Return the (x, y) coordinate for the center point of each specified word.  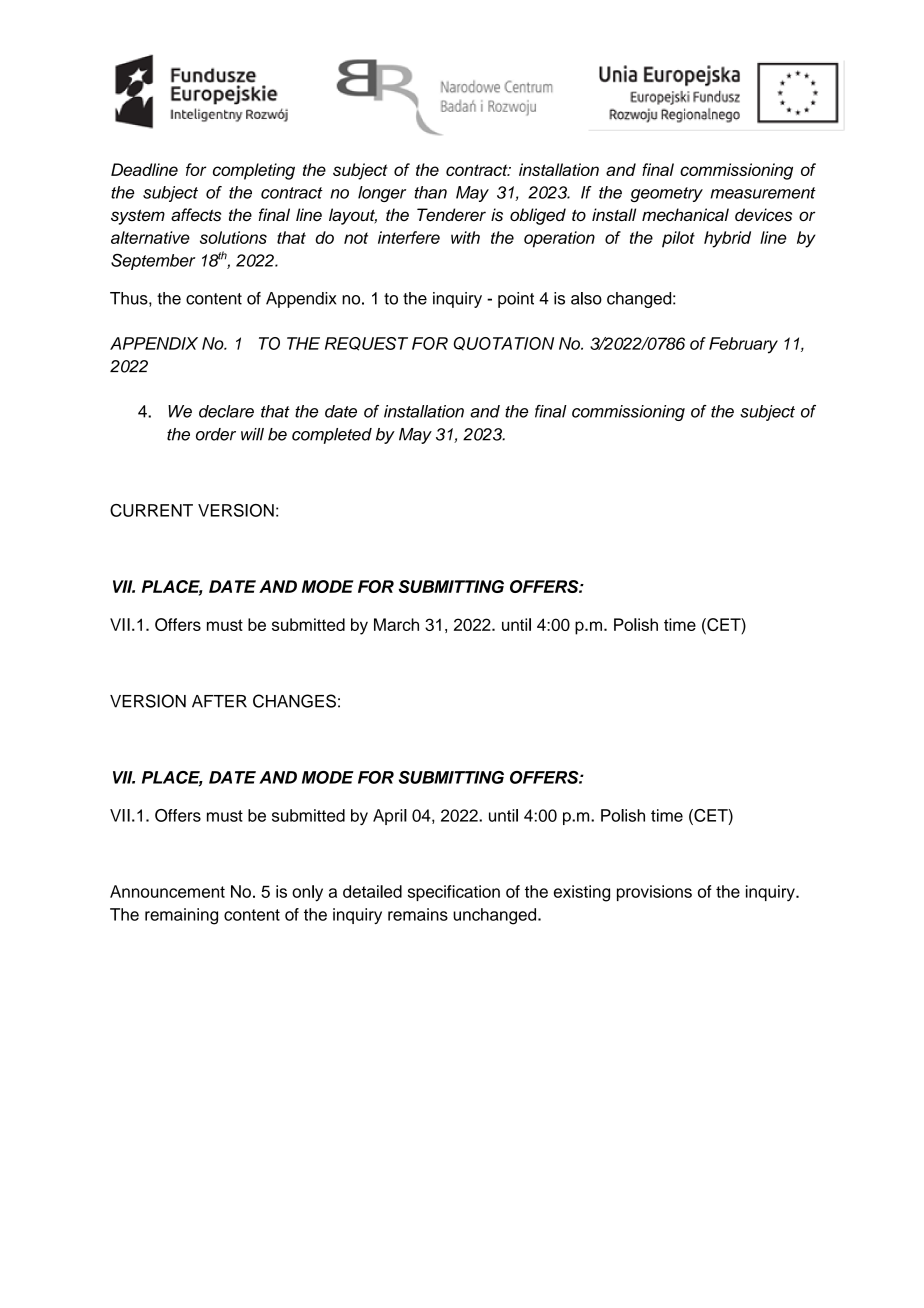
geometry (667, 194)
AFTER (219, 701)
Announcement (167, 891)
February (743, 345)
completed (332, 436)
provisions (654, 893)
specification (454, 893)
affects (196, 215)
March (396, 624)
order (216, 434)
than (430, 192)
